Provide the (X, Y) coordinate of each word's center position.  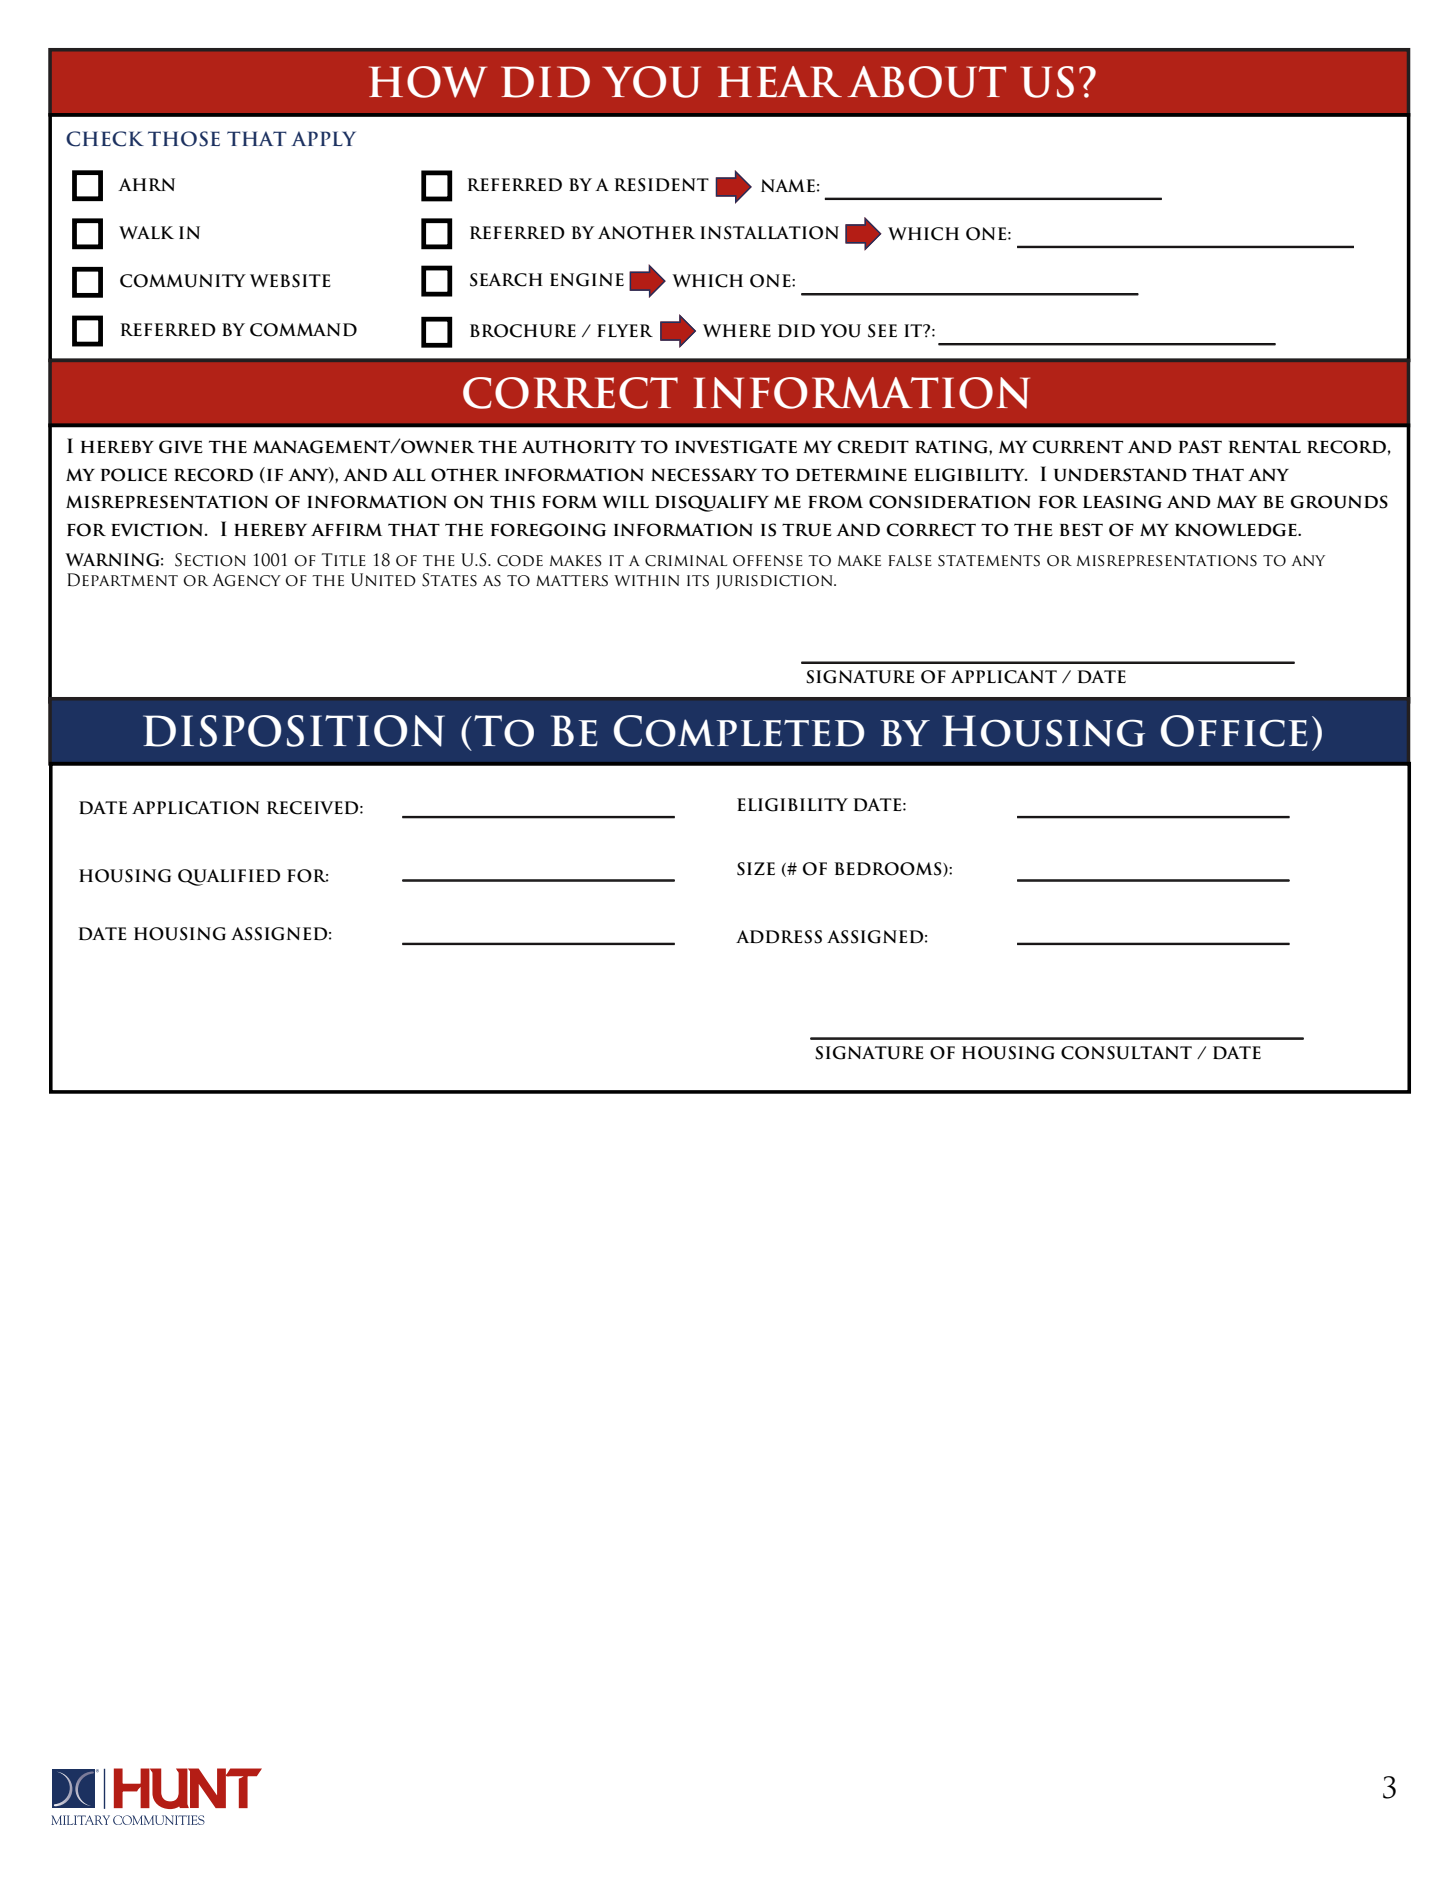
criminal (686, 561)
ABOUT (926, 82)
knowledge (1237, 530)
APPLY (323, 138)
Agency (247, 580)
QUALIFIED (229, 877)
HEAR (780, 82)
